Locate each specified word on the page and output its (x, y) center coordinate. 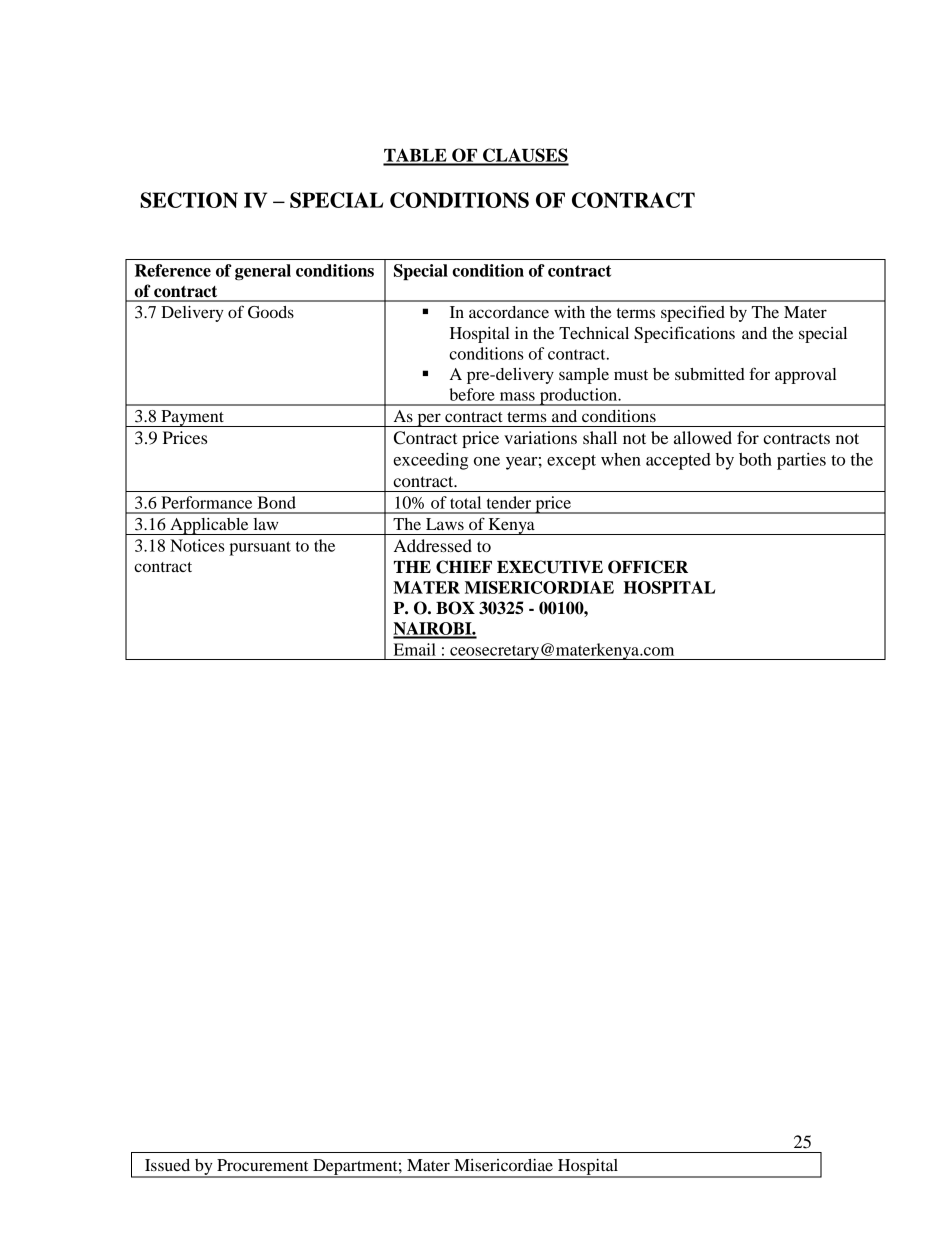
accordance (509, 312)
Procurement (262, 1165)
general (263, 272)
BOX (455, 608)
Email (415, 649)
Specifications (684, 334)
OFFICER (648, 567)
